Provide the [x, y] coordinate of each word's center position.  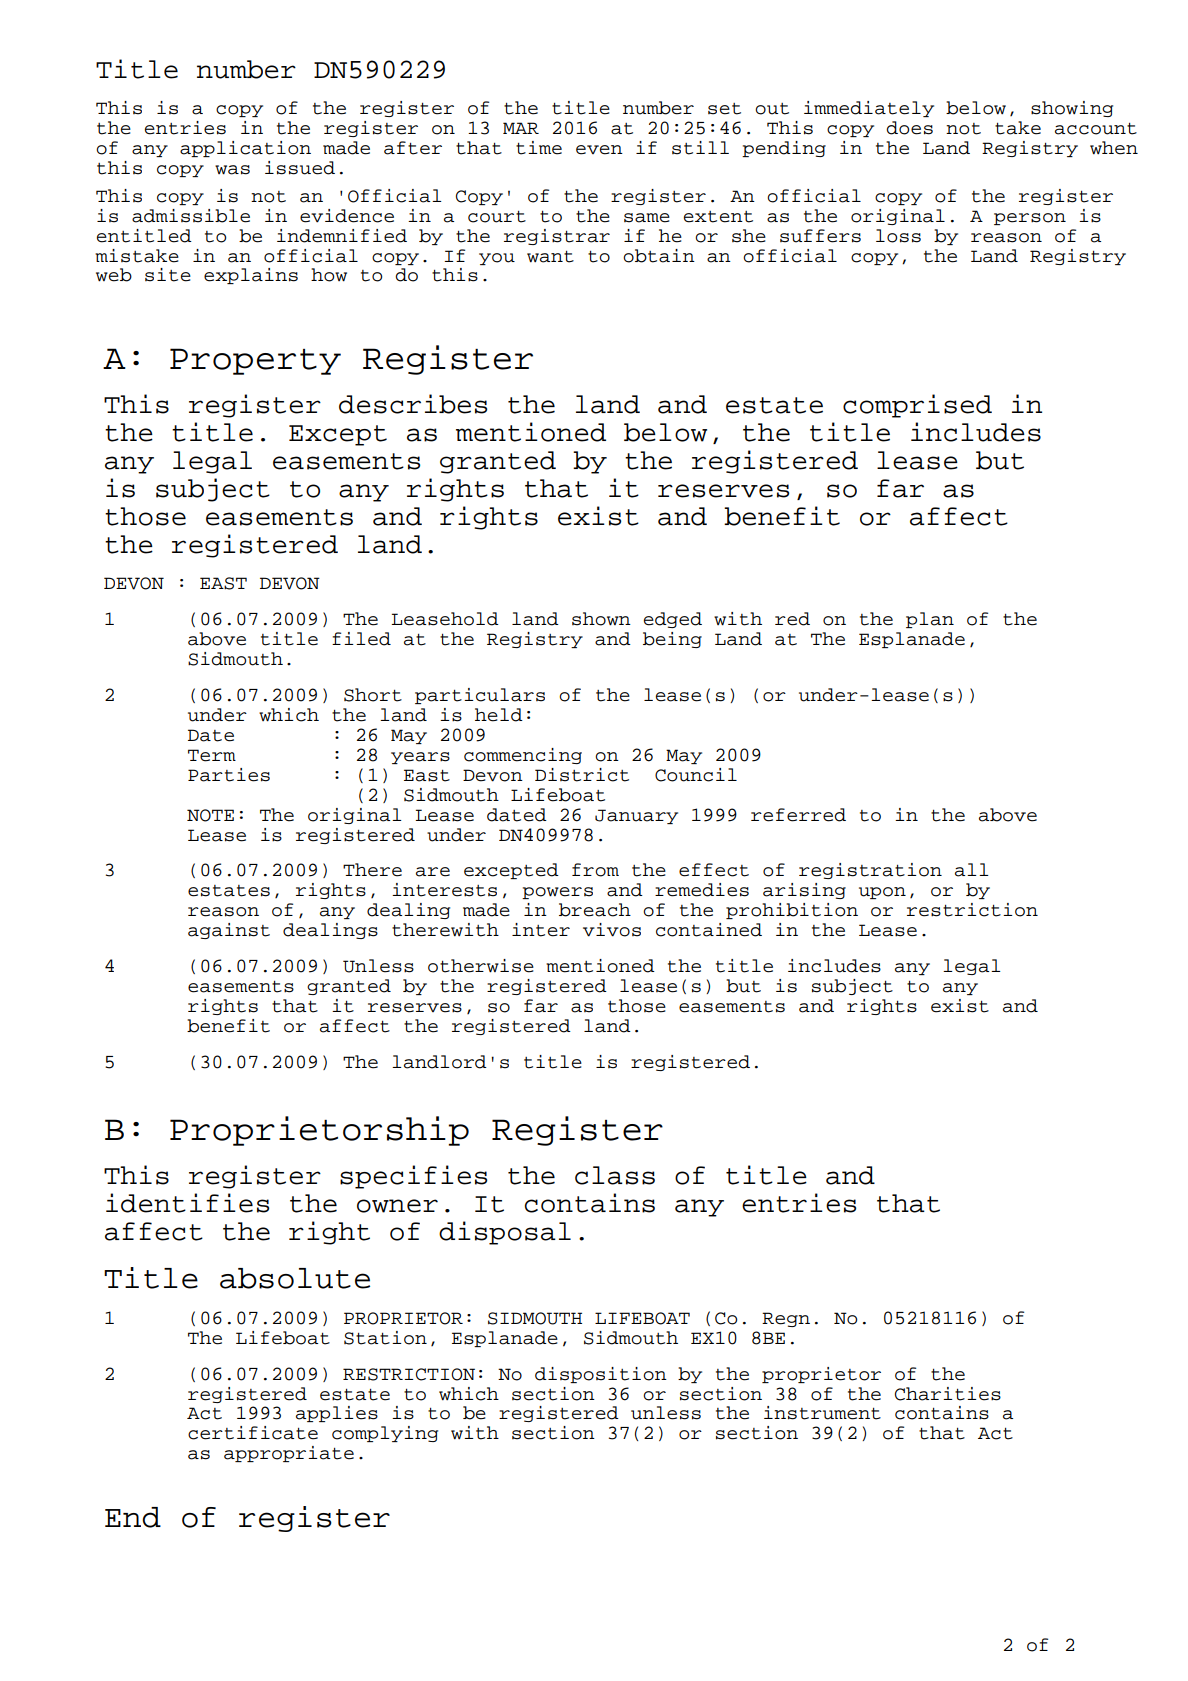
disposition [601, 1375]
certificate [253, 1433]
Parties [229, 775]
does [909, 128]
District [582, 775]
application [245, 149]
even [599, 150]
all [972, 870]
